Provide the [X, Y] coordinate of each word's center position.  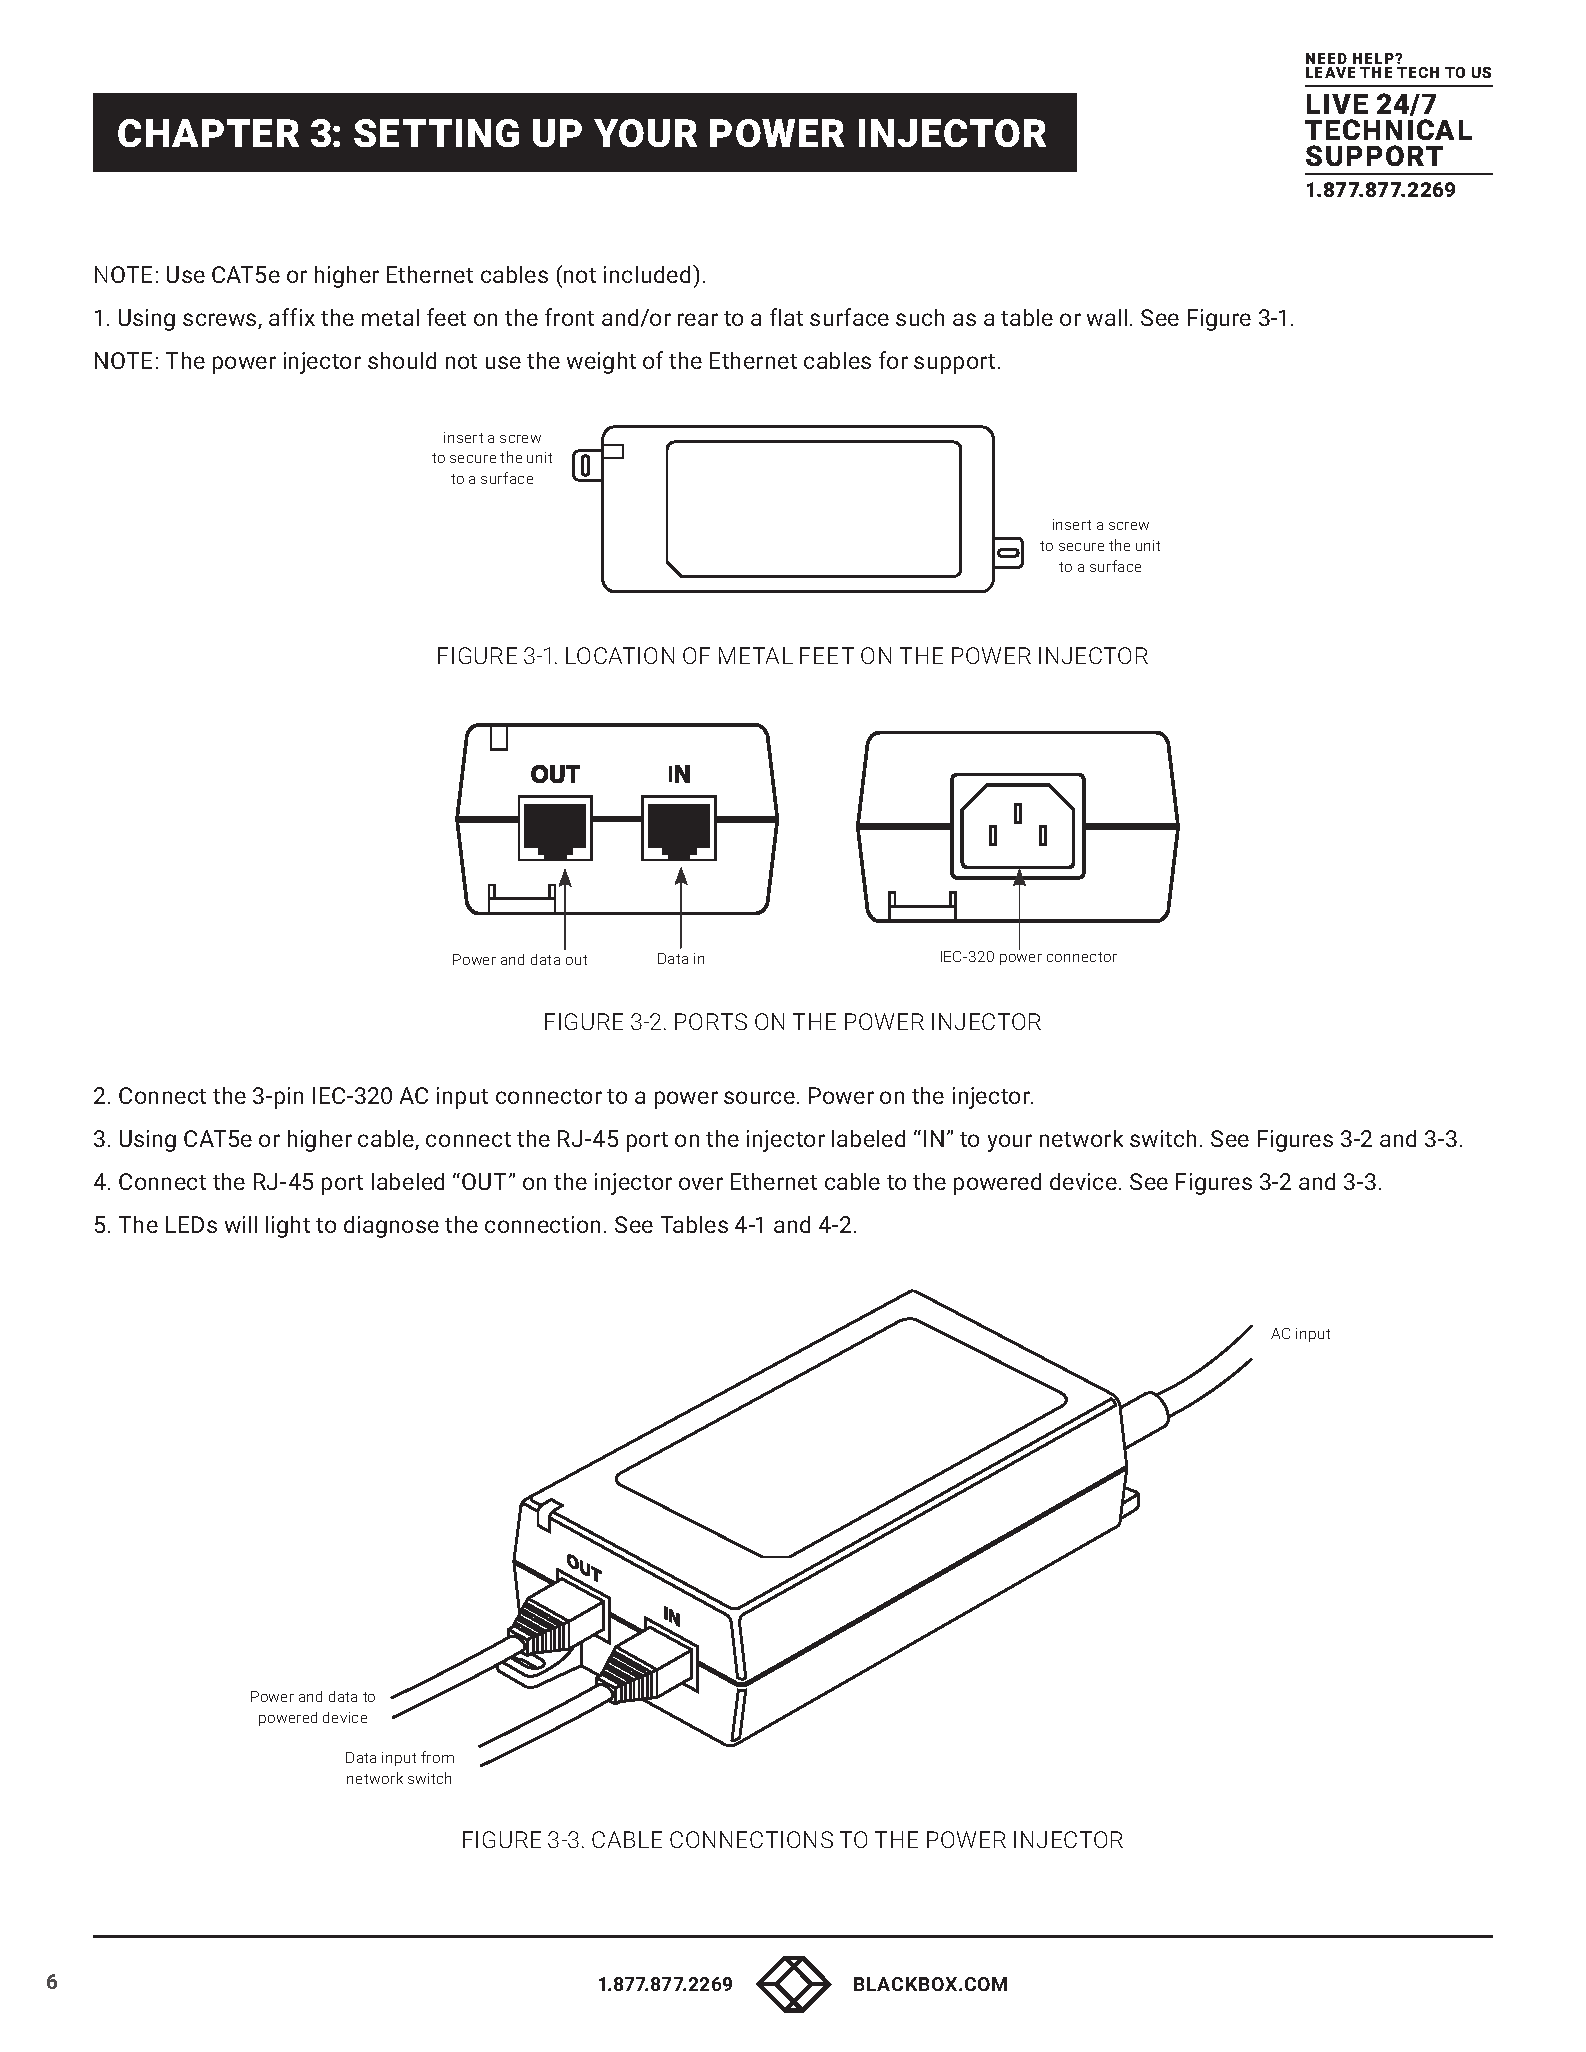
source [759, 1097]
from [437, 1757]
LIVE [1337, 104]
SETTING [436, 133]
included [649, 274]
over [701, 1183]
